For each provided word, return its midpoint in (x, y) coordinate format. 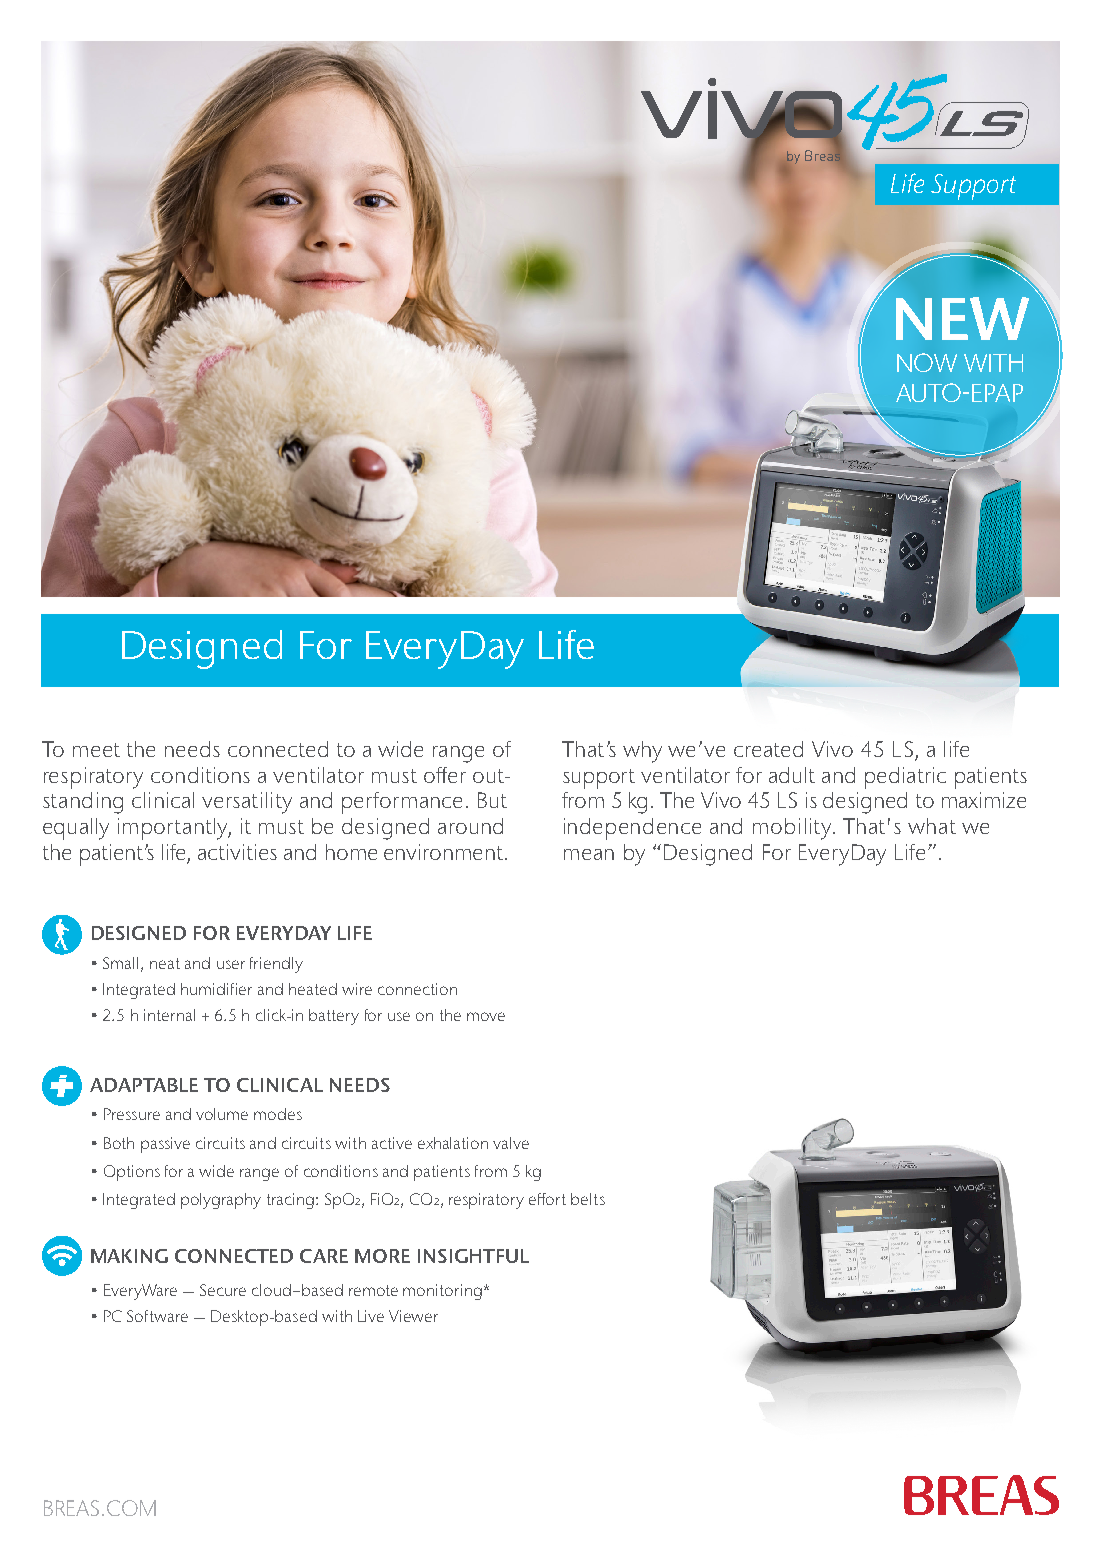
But (492, 800)
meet (96, 750)
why (642, 752)
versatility (247, 803)
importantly (174, 829)
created (768, 749)
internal (169, 1015)
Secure (223, 1290)
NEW (962, 318)
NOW (927, 362)
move (486, 1016)
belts (588, 1199)
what (932, 826)
